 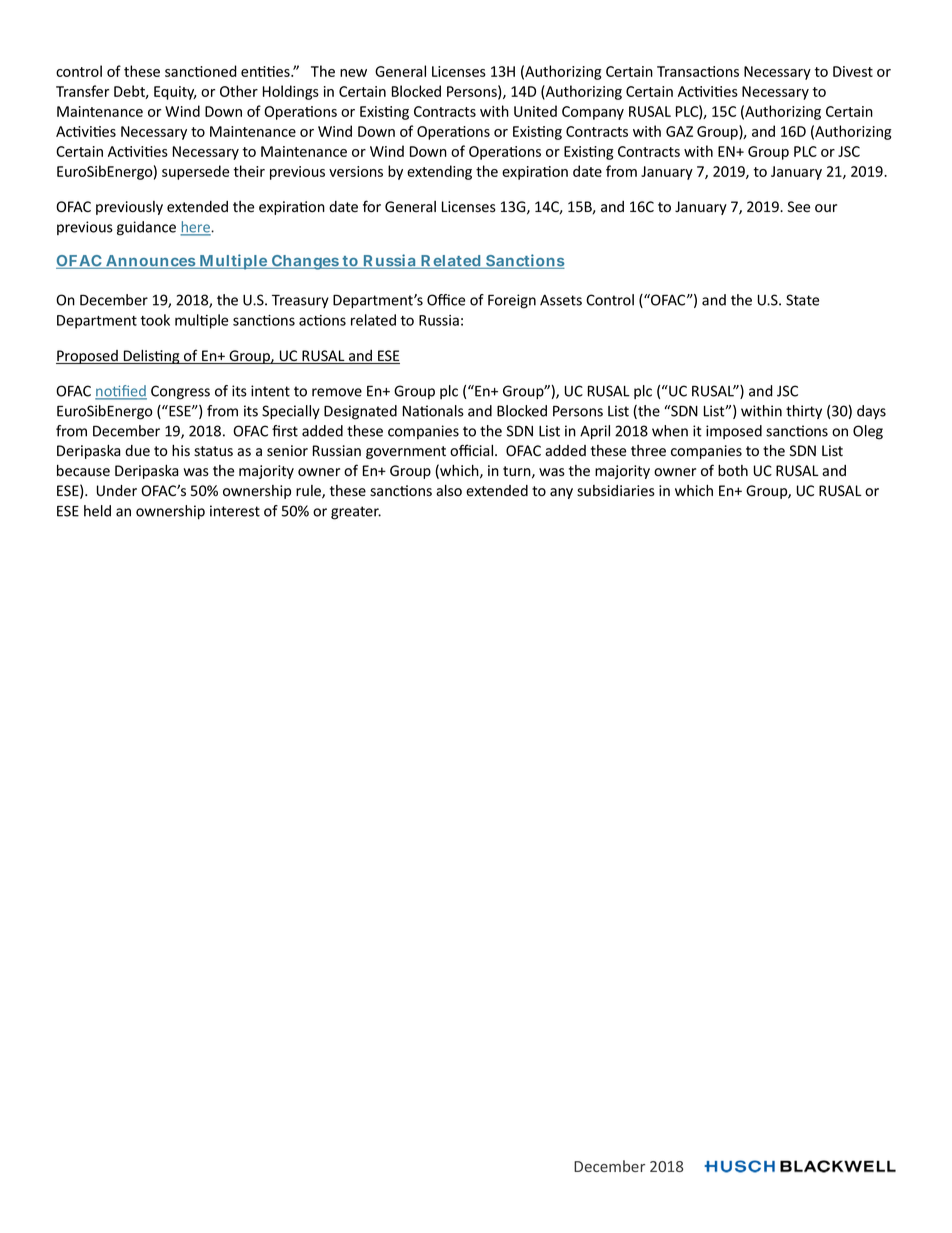 I want to click on took, so click(x=155, y=320).
